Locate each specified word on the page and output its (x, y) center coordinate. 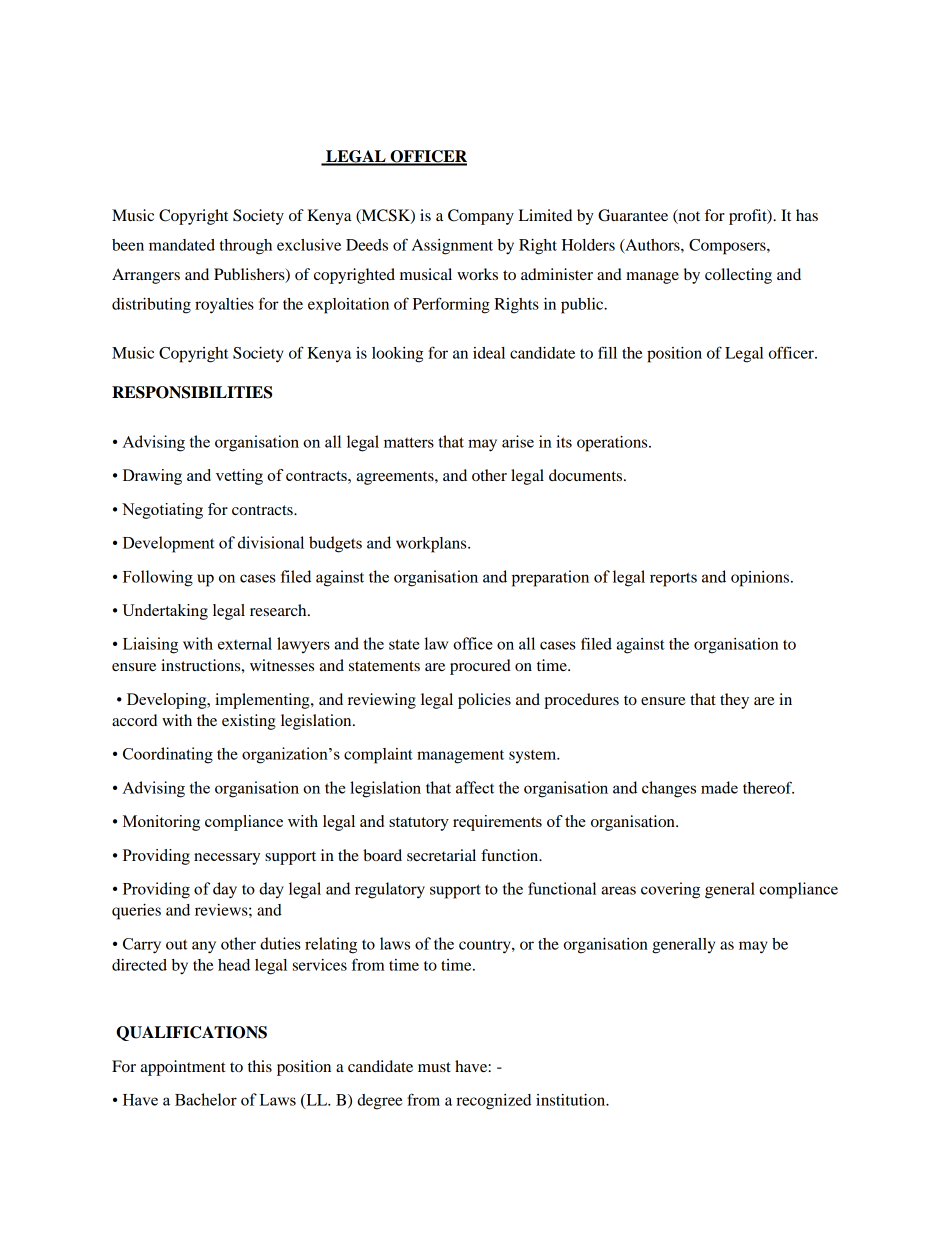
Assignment (452, 247)
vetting (239, 477)
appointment (183, 1068)
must (434, 1067)
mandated (182, 245)
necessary (227, 859)
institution (572, 1100)
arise (518, 441)
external (245, 643)
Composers (728, 247)
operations (613, 444)
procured (480, 667)
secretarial (441, 855)
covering (670, 890)
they (734, 701)
